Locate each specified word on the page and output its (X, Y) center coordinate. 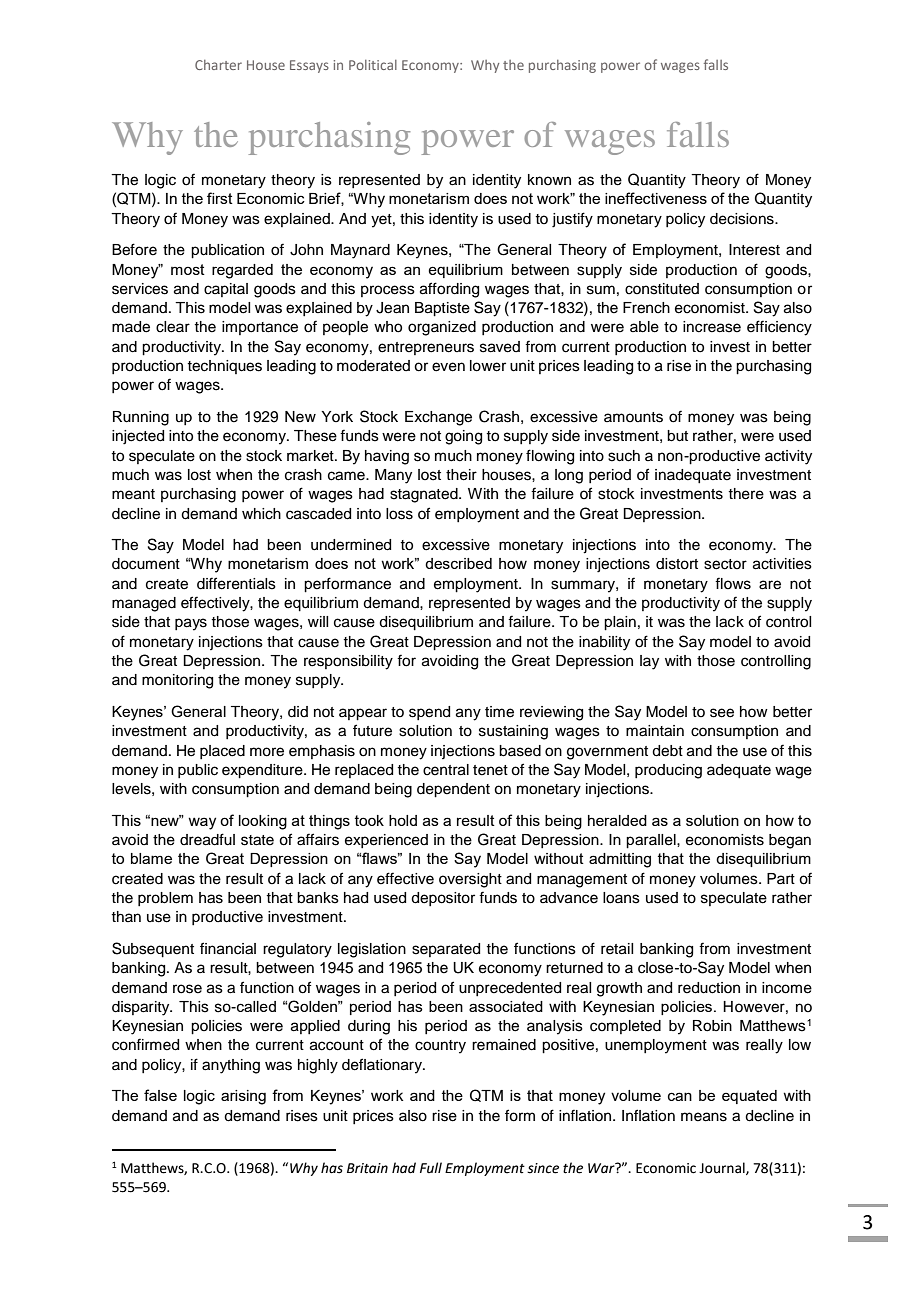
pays (191, 624)
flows (733, 583)
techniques (224, 367)
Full (431, 1167)
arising (243, 1097)
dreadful (207, 839)
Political (373, 65)
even (448, 367)
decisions (743, 219)
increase (712, 327)
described (458, 563)
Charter (218, 65)
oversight (470, 880)
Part (781, 878)
